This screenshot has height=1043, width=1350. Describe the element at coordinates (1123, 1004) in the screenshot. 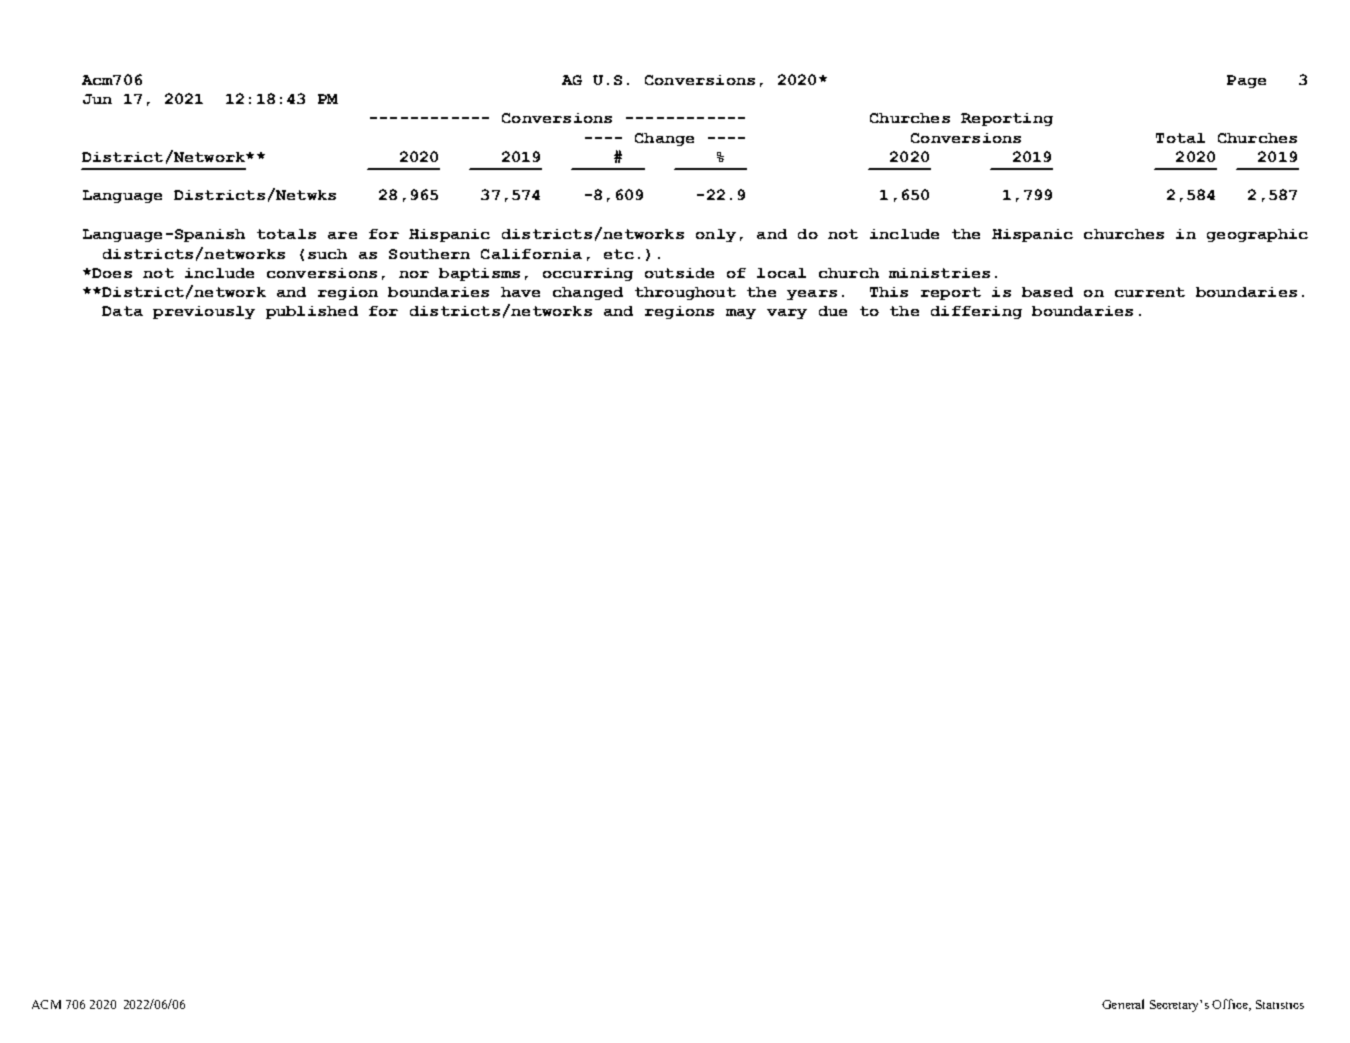

I see `General` at that location.
